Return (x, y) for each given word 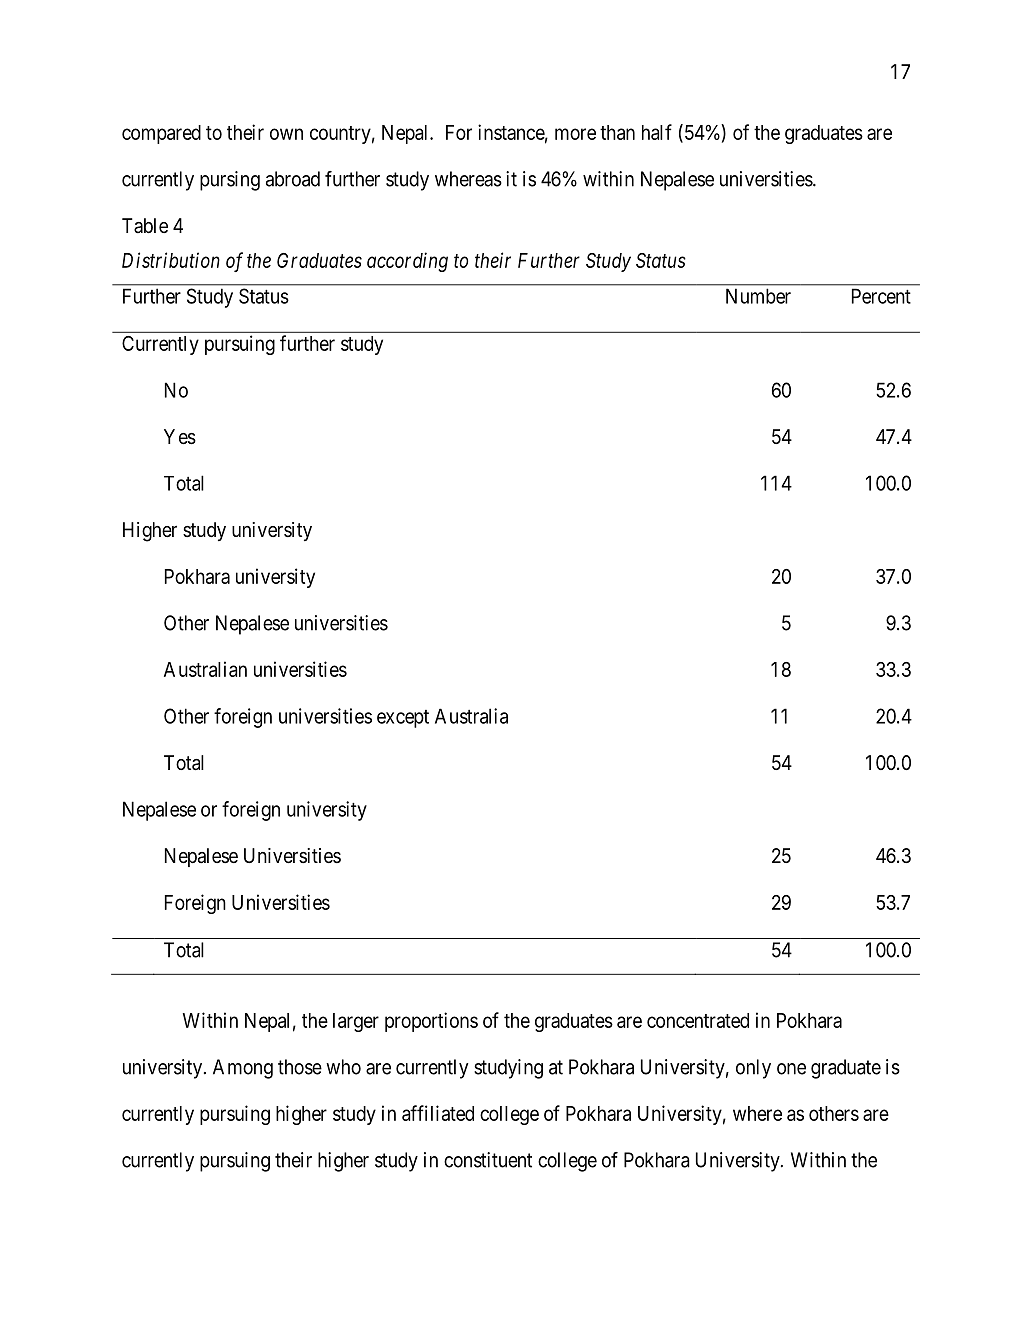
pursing (230, 181)
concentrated (698, 1020)
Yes (180, 437)
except (403, 719)
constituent (488, 1160)
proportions (431, 1022)
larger (356, 1022)
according (407, 262)
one (791, 1069)
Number (758, 296)
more (575, 134)
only (753, 1069)
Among (243, 1069)
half (657, 132)
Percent (881, 296)
